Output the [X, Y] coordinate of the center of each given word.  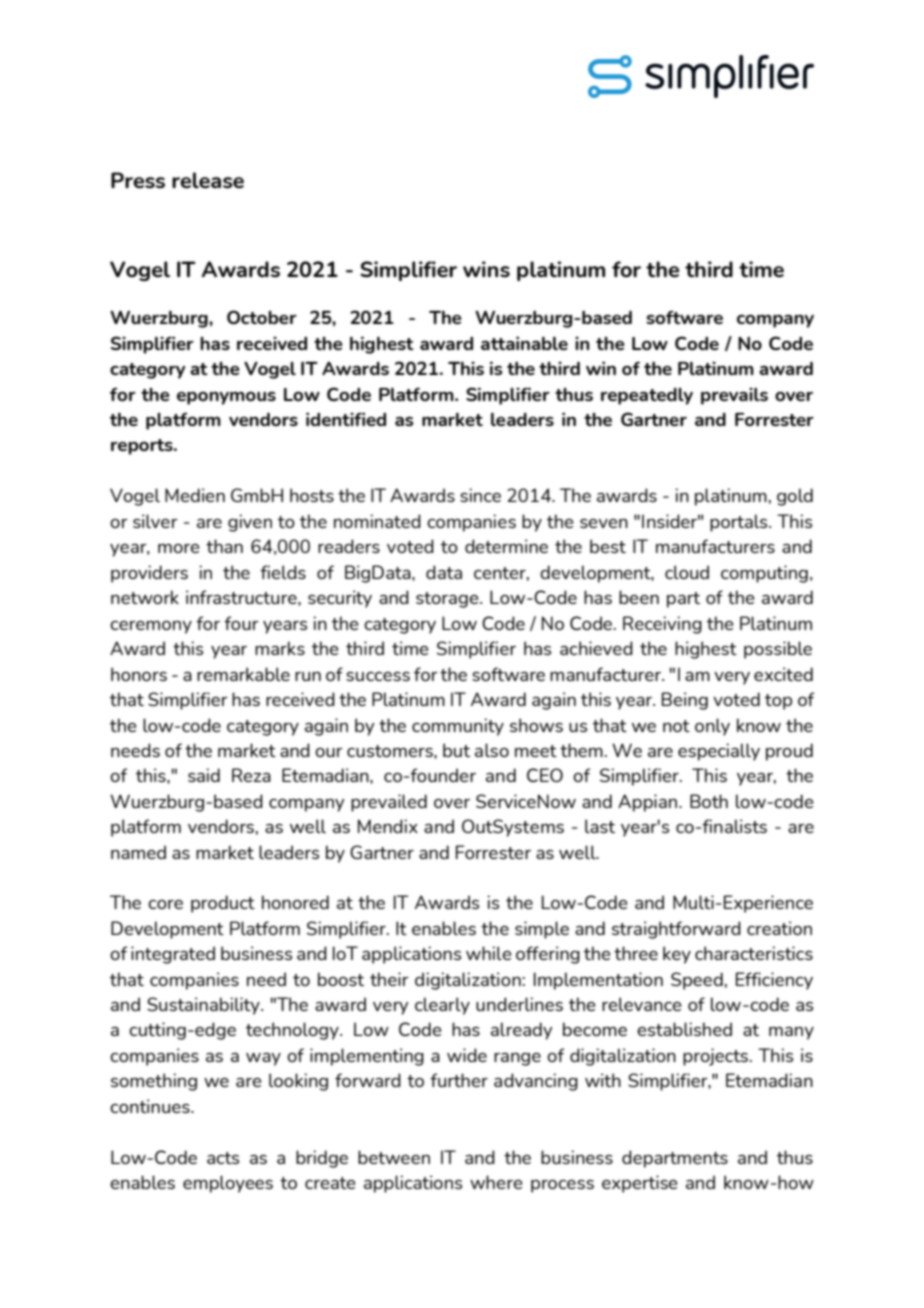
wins [486, 269]
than [224, 546]
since [480, 495]
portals [740, 523]
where [496, 1182]
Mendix [388, 826]
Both [709, 801]
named [138, 852]
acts [223, 1158]
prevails [734, 396]
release [208, 180]
